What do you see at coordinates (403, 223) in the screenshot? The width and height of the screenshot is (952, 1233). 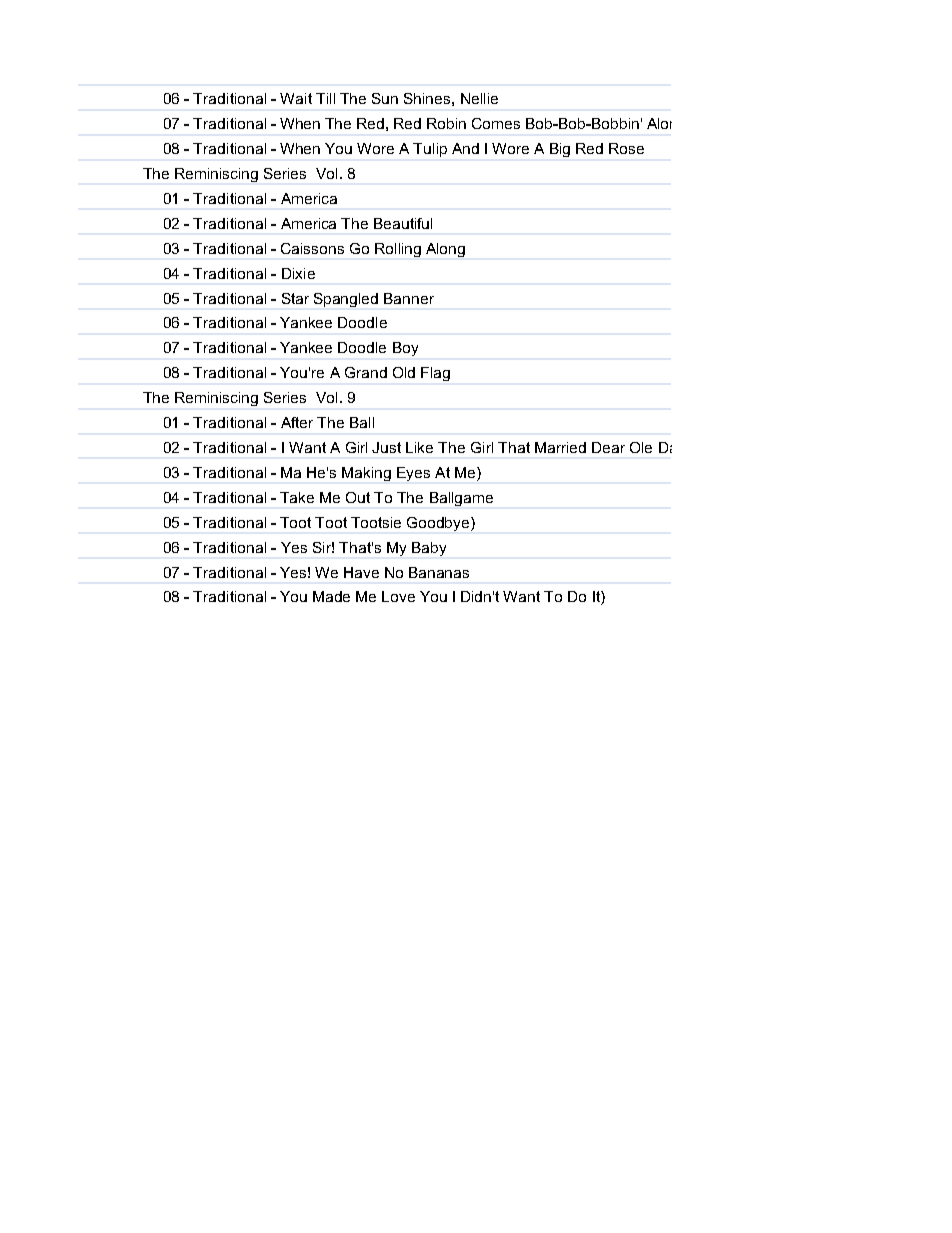 I see `Beautiful` at bounding box center [403, 223].
